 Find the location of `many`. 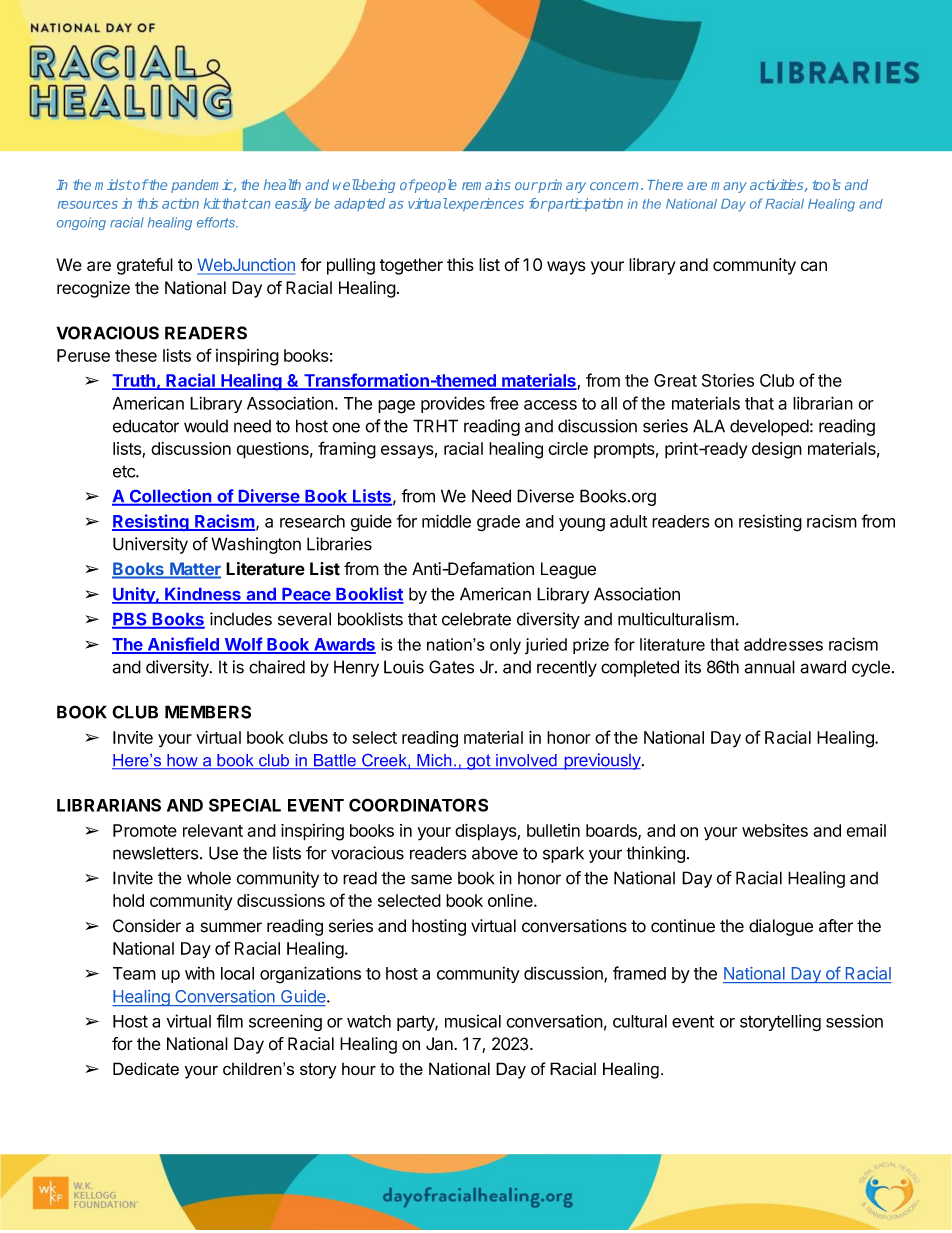

many is located at coordinates (729, 187).
